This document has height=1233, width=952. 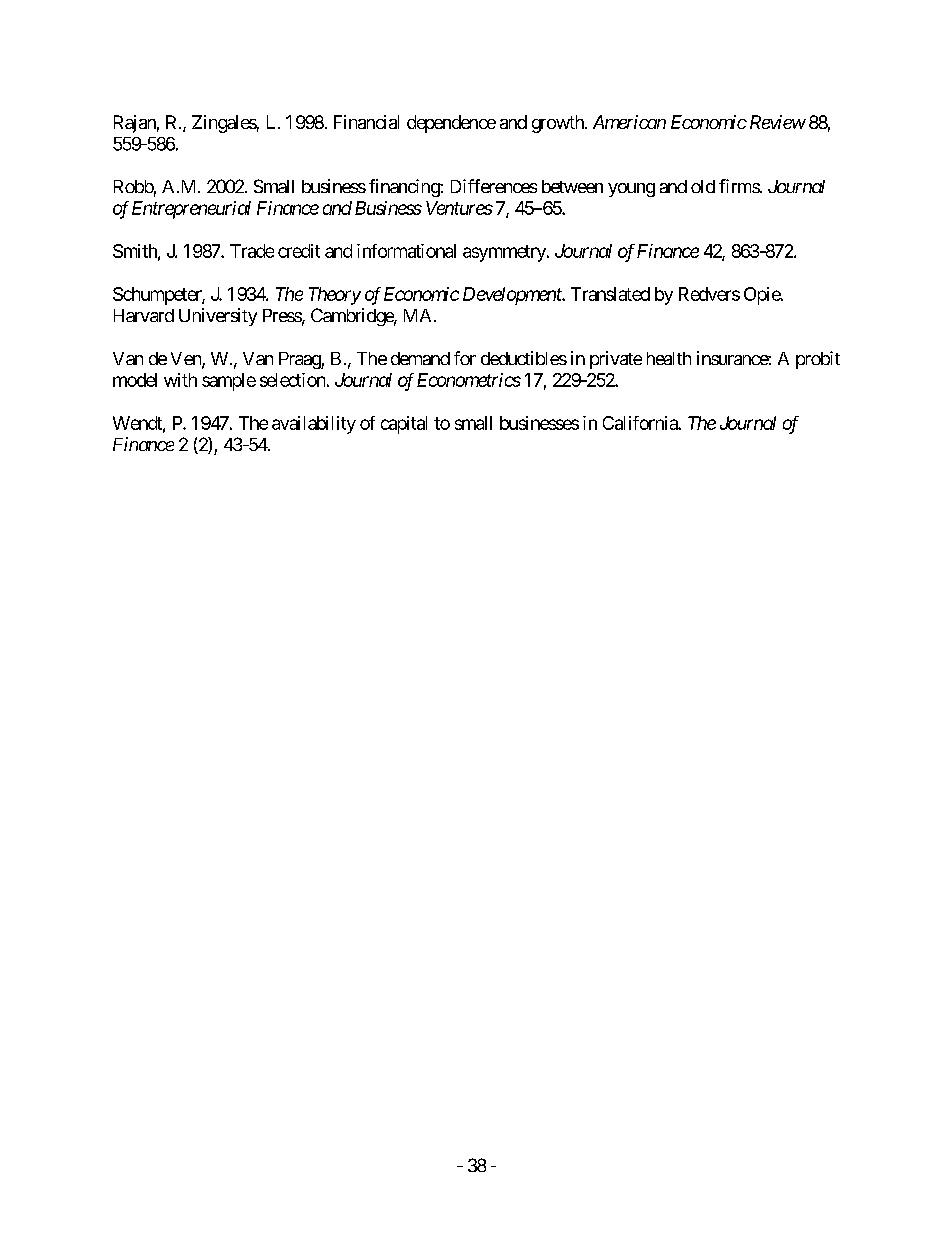 I want to click on Trade, so click(x=252, y=251).
